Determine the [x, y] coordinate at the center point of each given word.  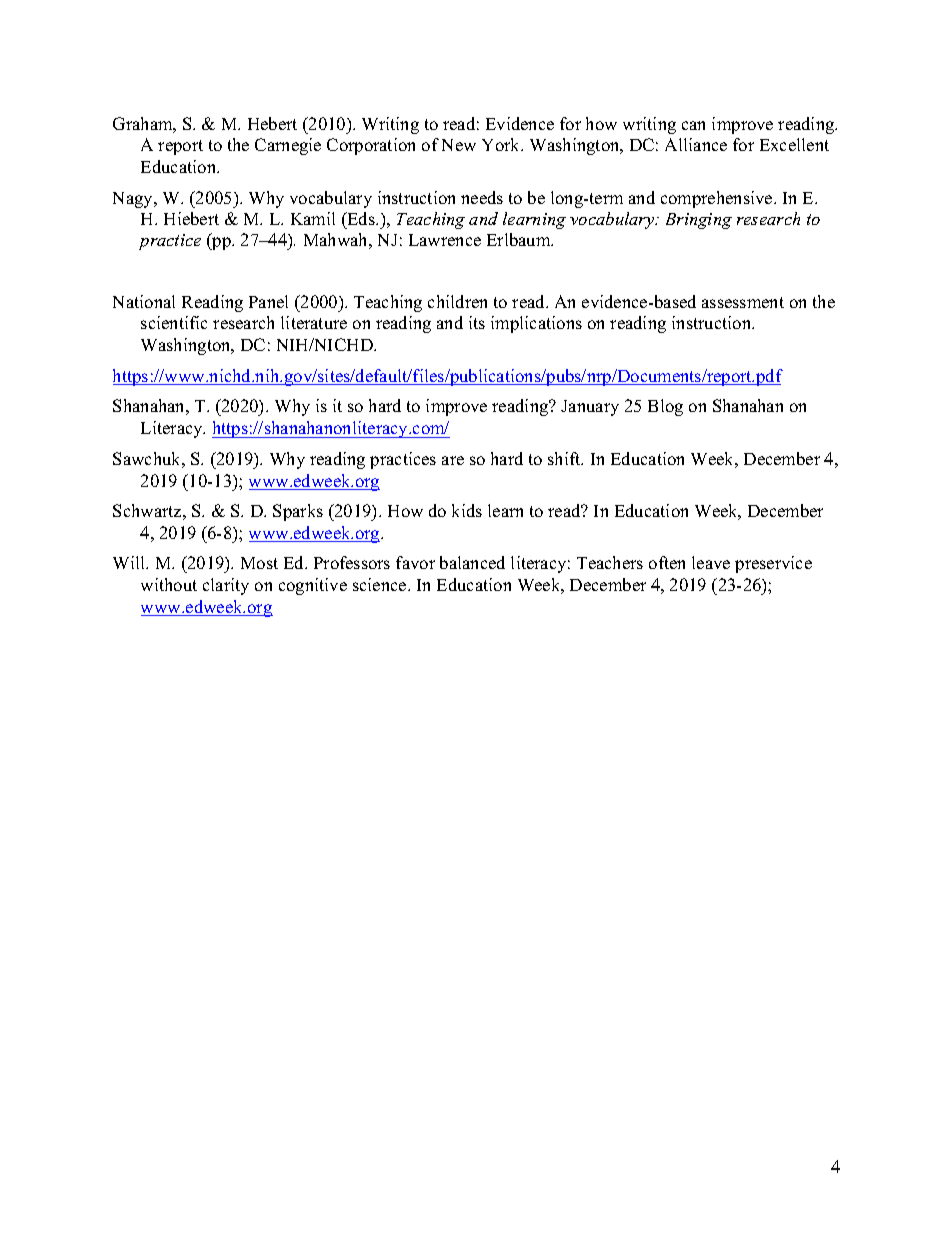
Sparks [298, 512]
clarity [226, 586]
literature [314, 322]
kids [467, 510]
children [457, 301]
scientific [174, 322]
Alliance [696, 144]
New [459, 145]
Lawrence [445, 240]
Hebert [272, 123]
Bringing [699, 221]
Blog [665, 407]
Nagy [134, 200]
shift [565, 458]
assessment [743, 302]
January [590, 408]
